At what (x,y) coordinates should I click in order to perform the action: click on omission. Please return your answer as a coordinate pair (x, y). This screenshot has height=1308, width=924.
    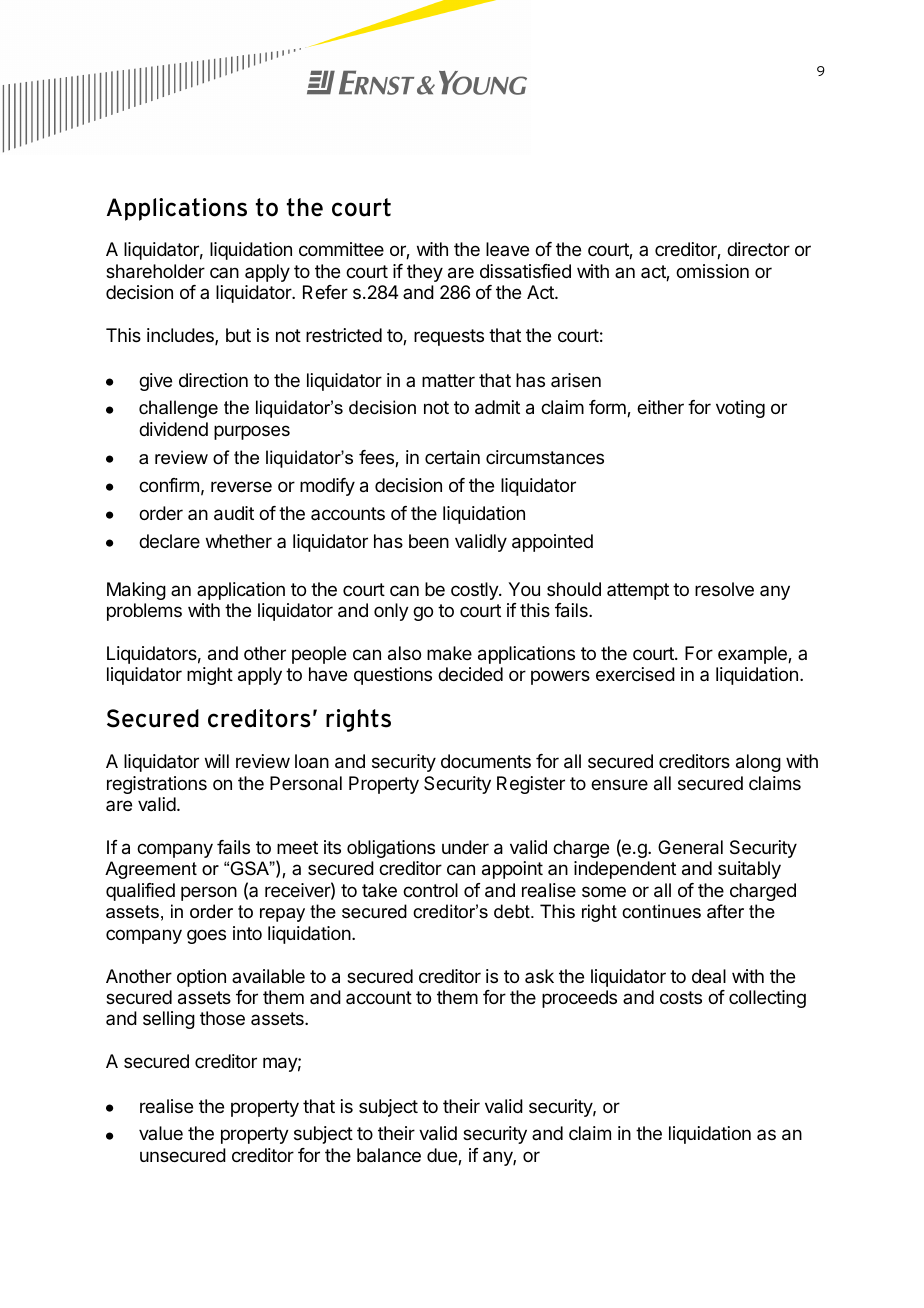
    Looking at the image, I should click on (712, 271).
